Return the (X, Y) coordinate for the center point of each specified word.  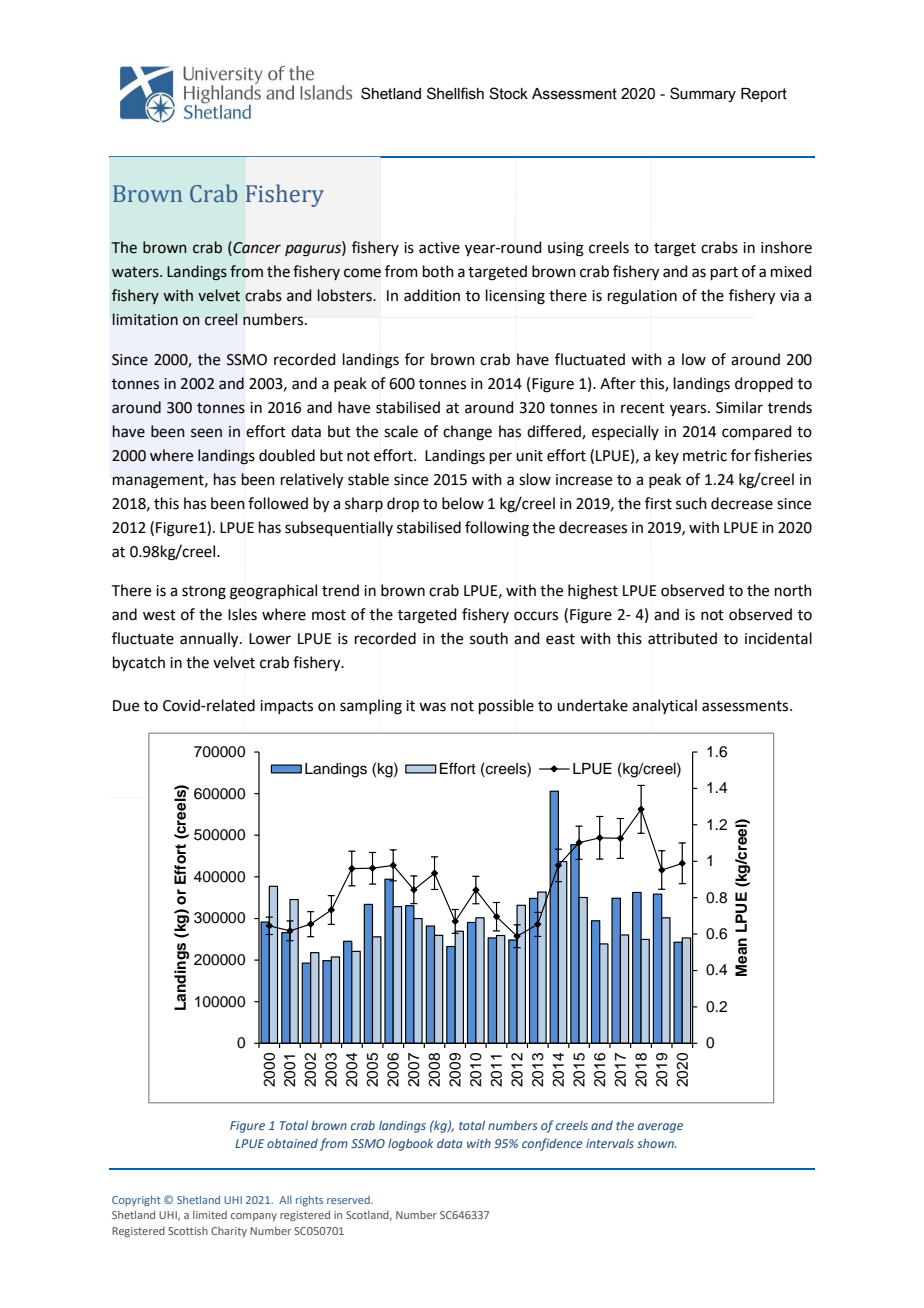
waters (136, 272)
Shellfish (455, 93)
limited (210, 1215)
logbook (410, 1144)
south (489, 638)
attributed (682, 638)
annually (210, 640)
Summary (703, 94)
